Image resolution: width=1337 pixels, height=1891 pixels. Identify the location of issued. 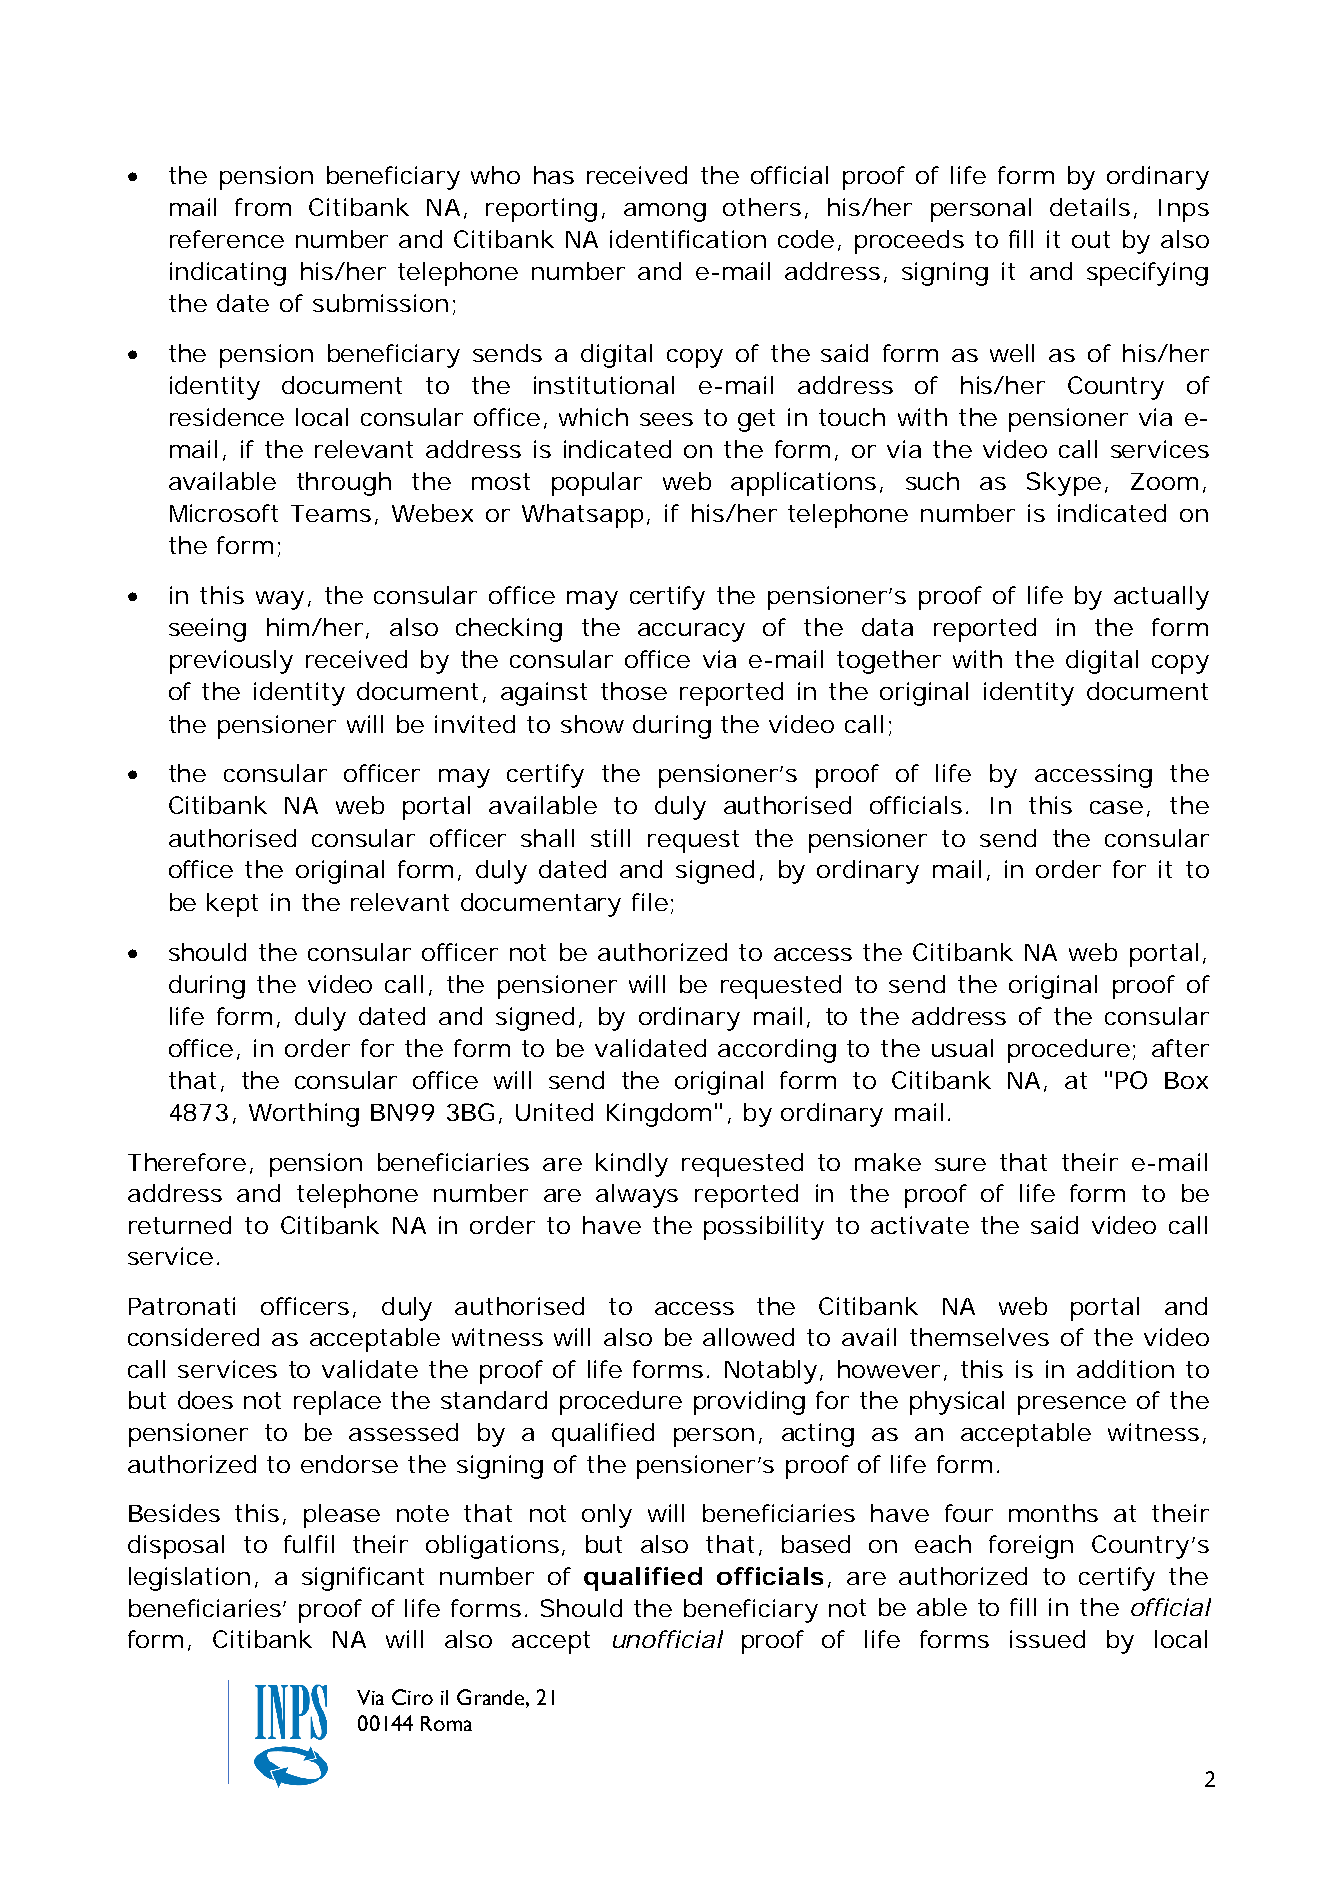
(1047, 1639).
